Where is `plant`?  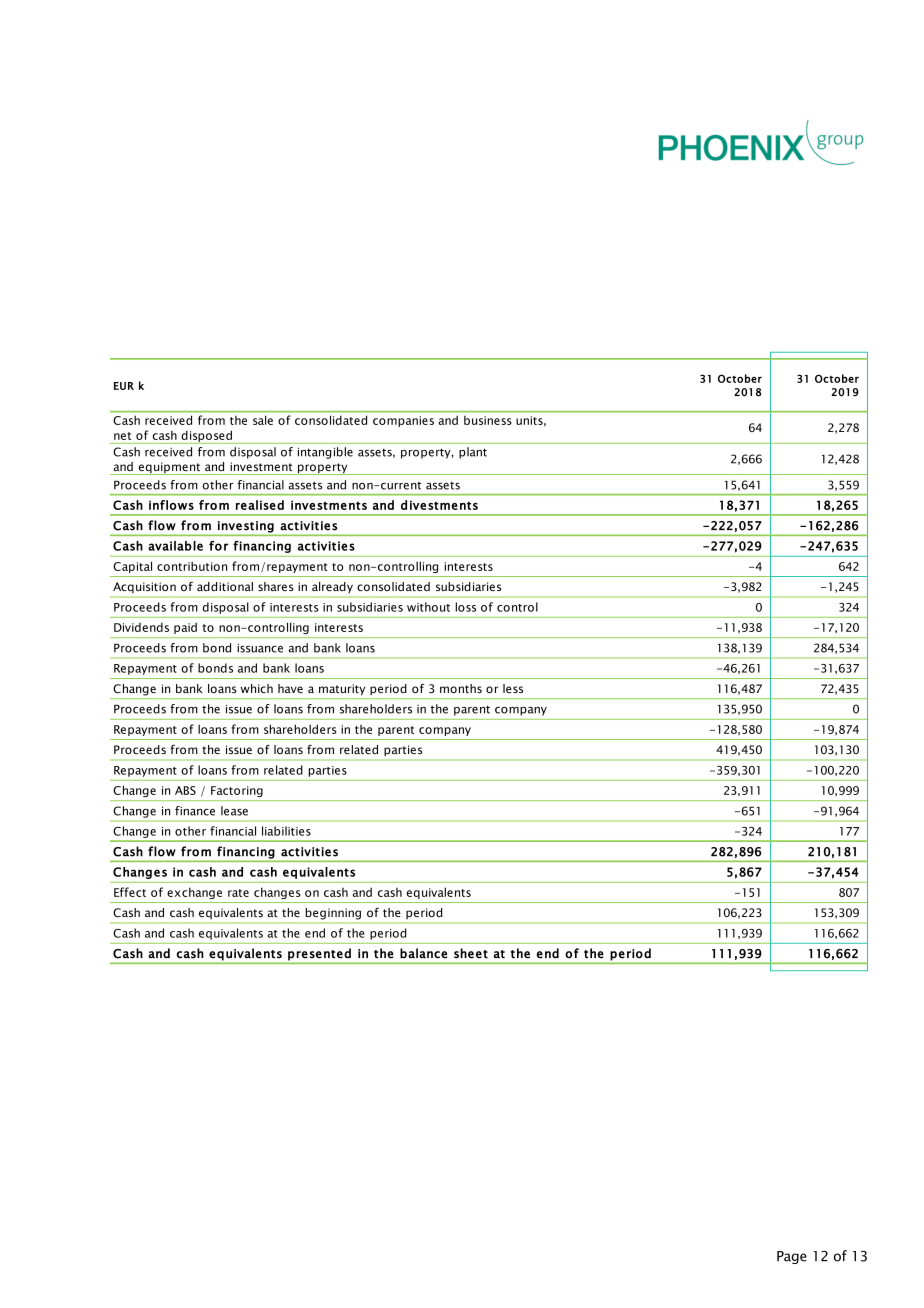
plant is located at coordinates (473, 453).
